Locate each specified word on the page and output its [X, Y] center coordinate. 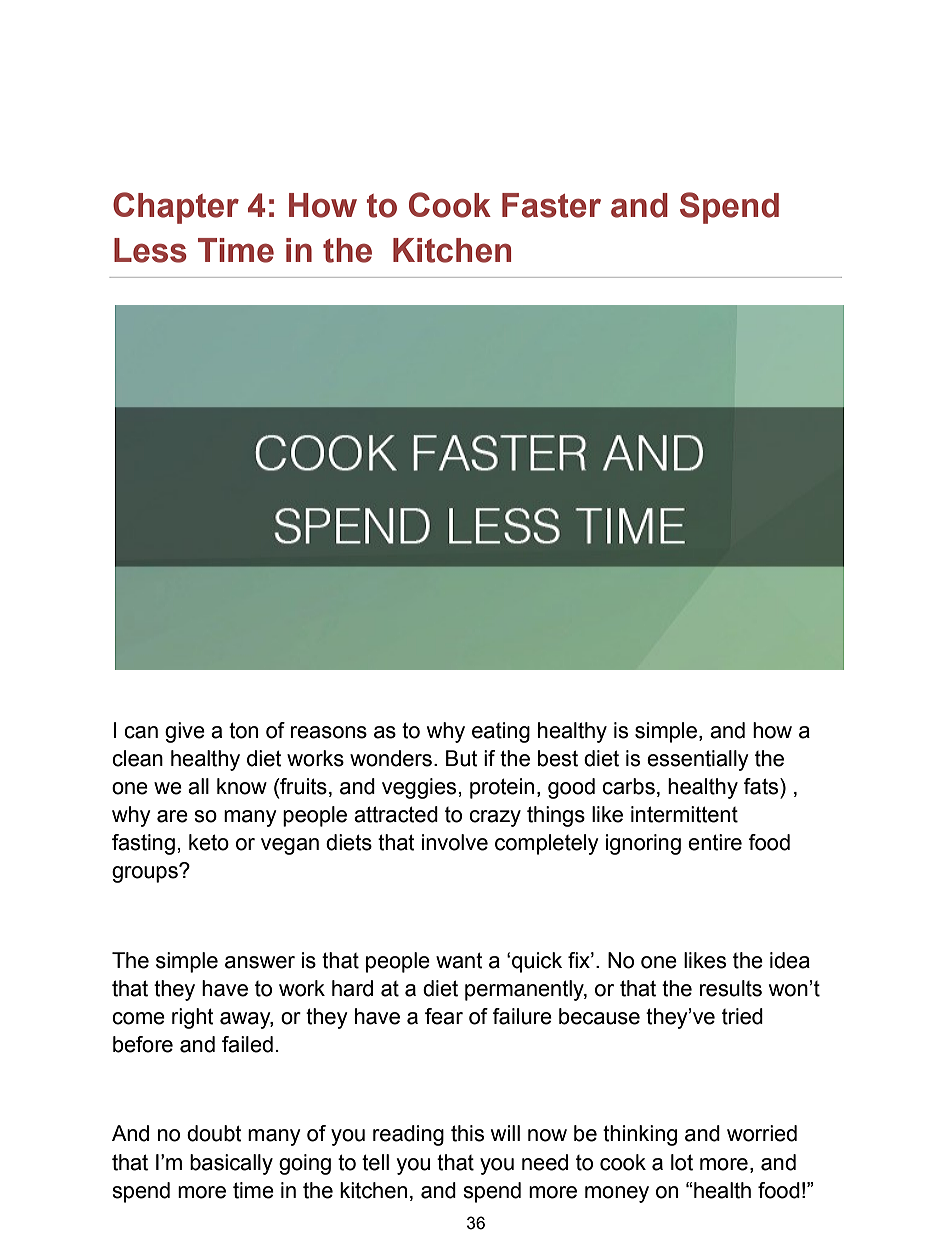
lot [682, 1162]
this [467, 1133]
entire [715, 842]
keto [209, 842]
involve [455, 842]
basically [231, 1164]
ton [243, 730]
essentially [698, 760]
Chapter [176, 208]
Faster [551, 205]
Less [150, 250]
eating [501, 732]
